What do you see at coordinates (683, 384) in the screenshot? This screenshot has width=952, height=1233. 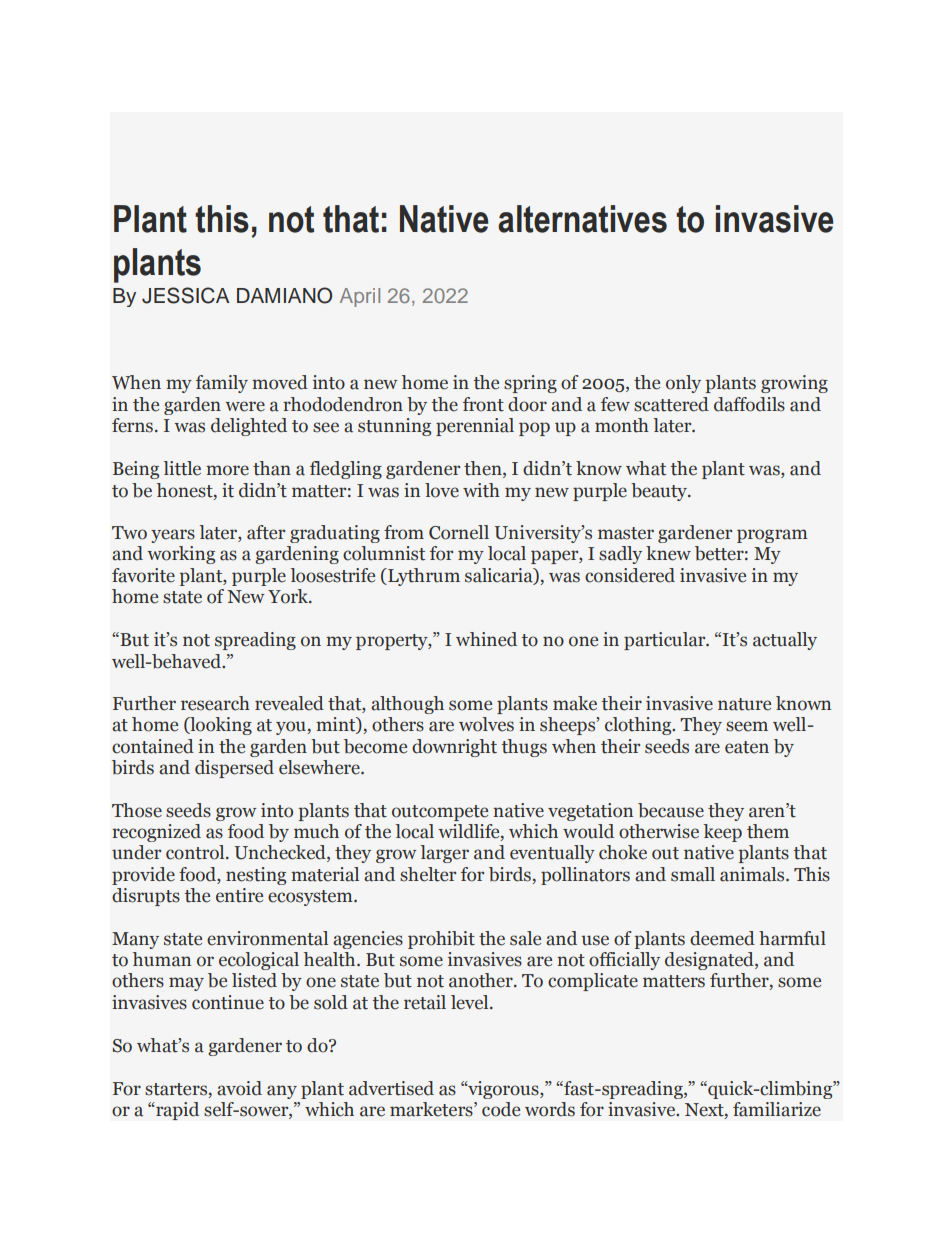 I see `only` at bounding box center [683, 384].
